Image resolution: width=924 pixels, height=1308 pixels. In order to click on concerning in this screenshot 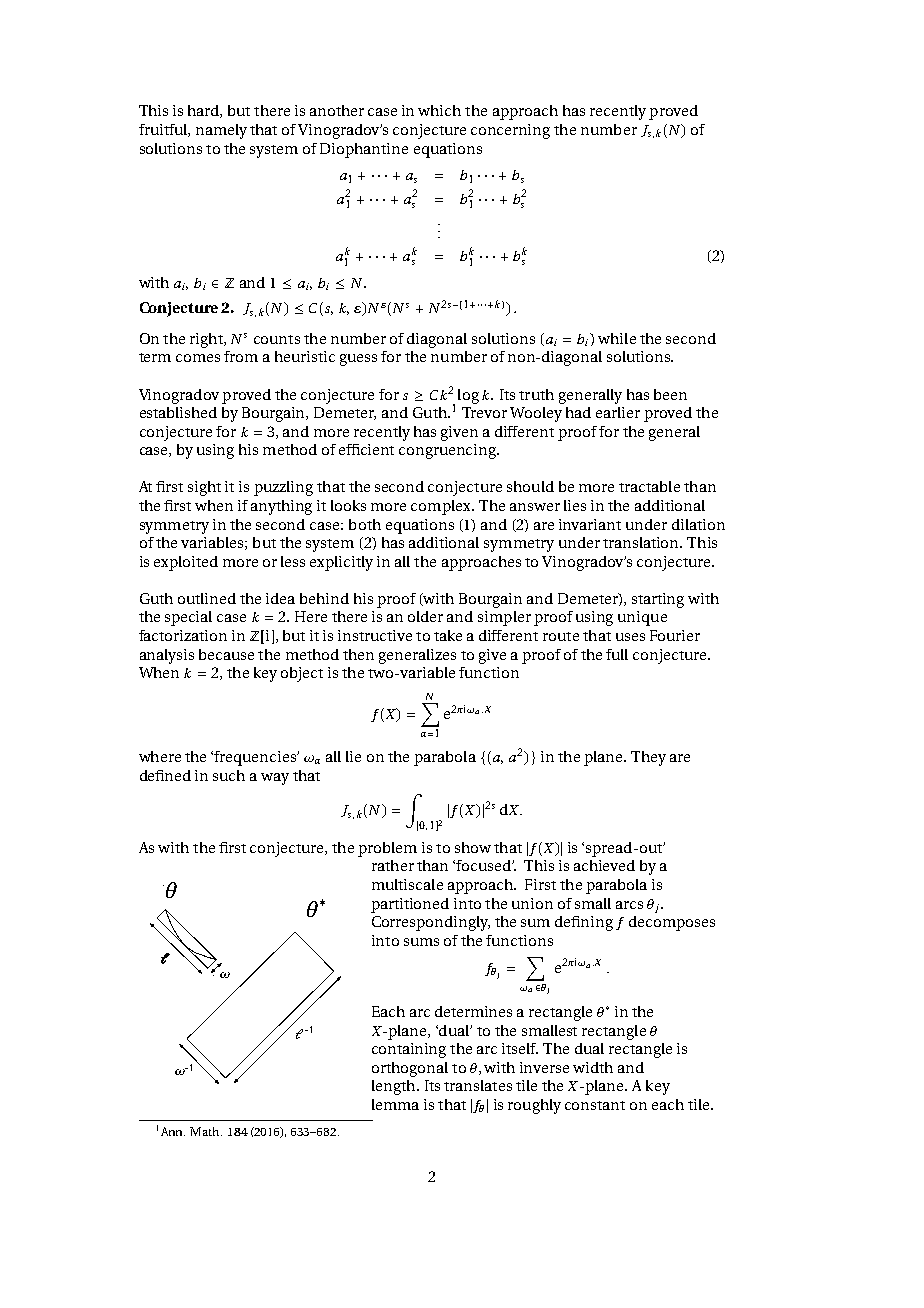, I will do `click(510, 131)`.
